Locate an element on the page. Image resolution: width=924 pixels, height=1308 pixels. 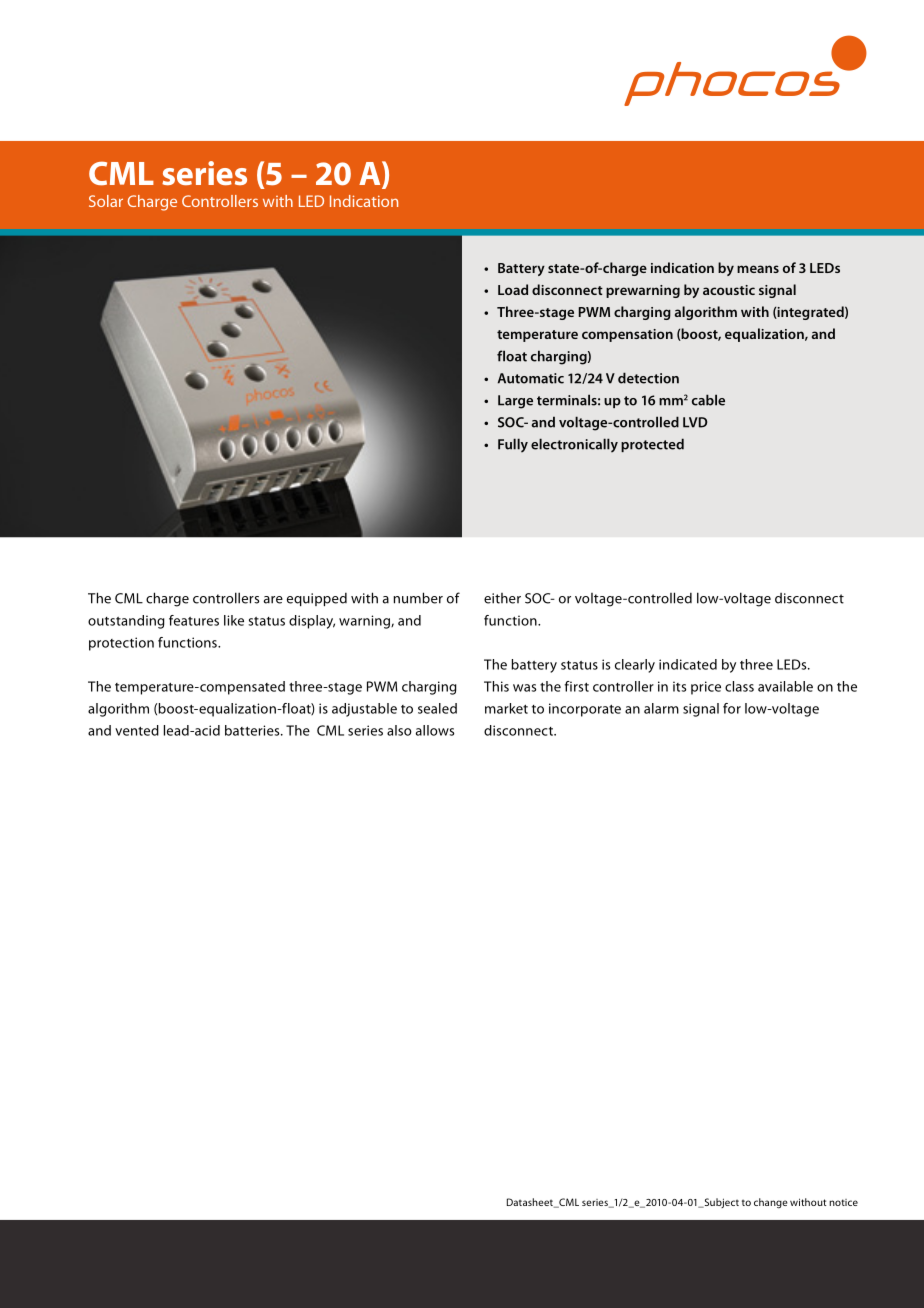
features is located at coordinates (194, 620).
